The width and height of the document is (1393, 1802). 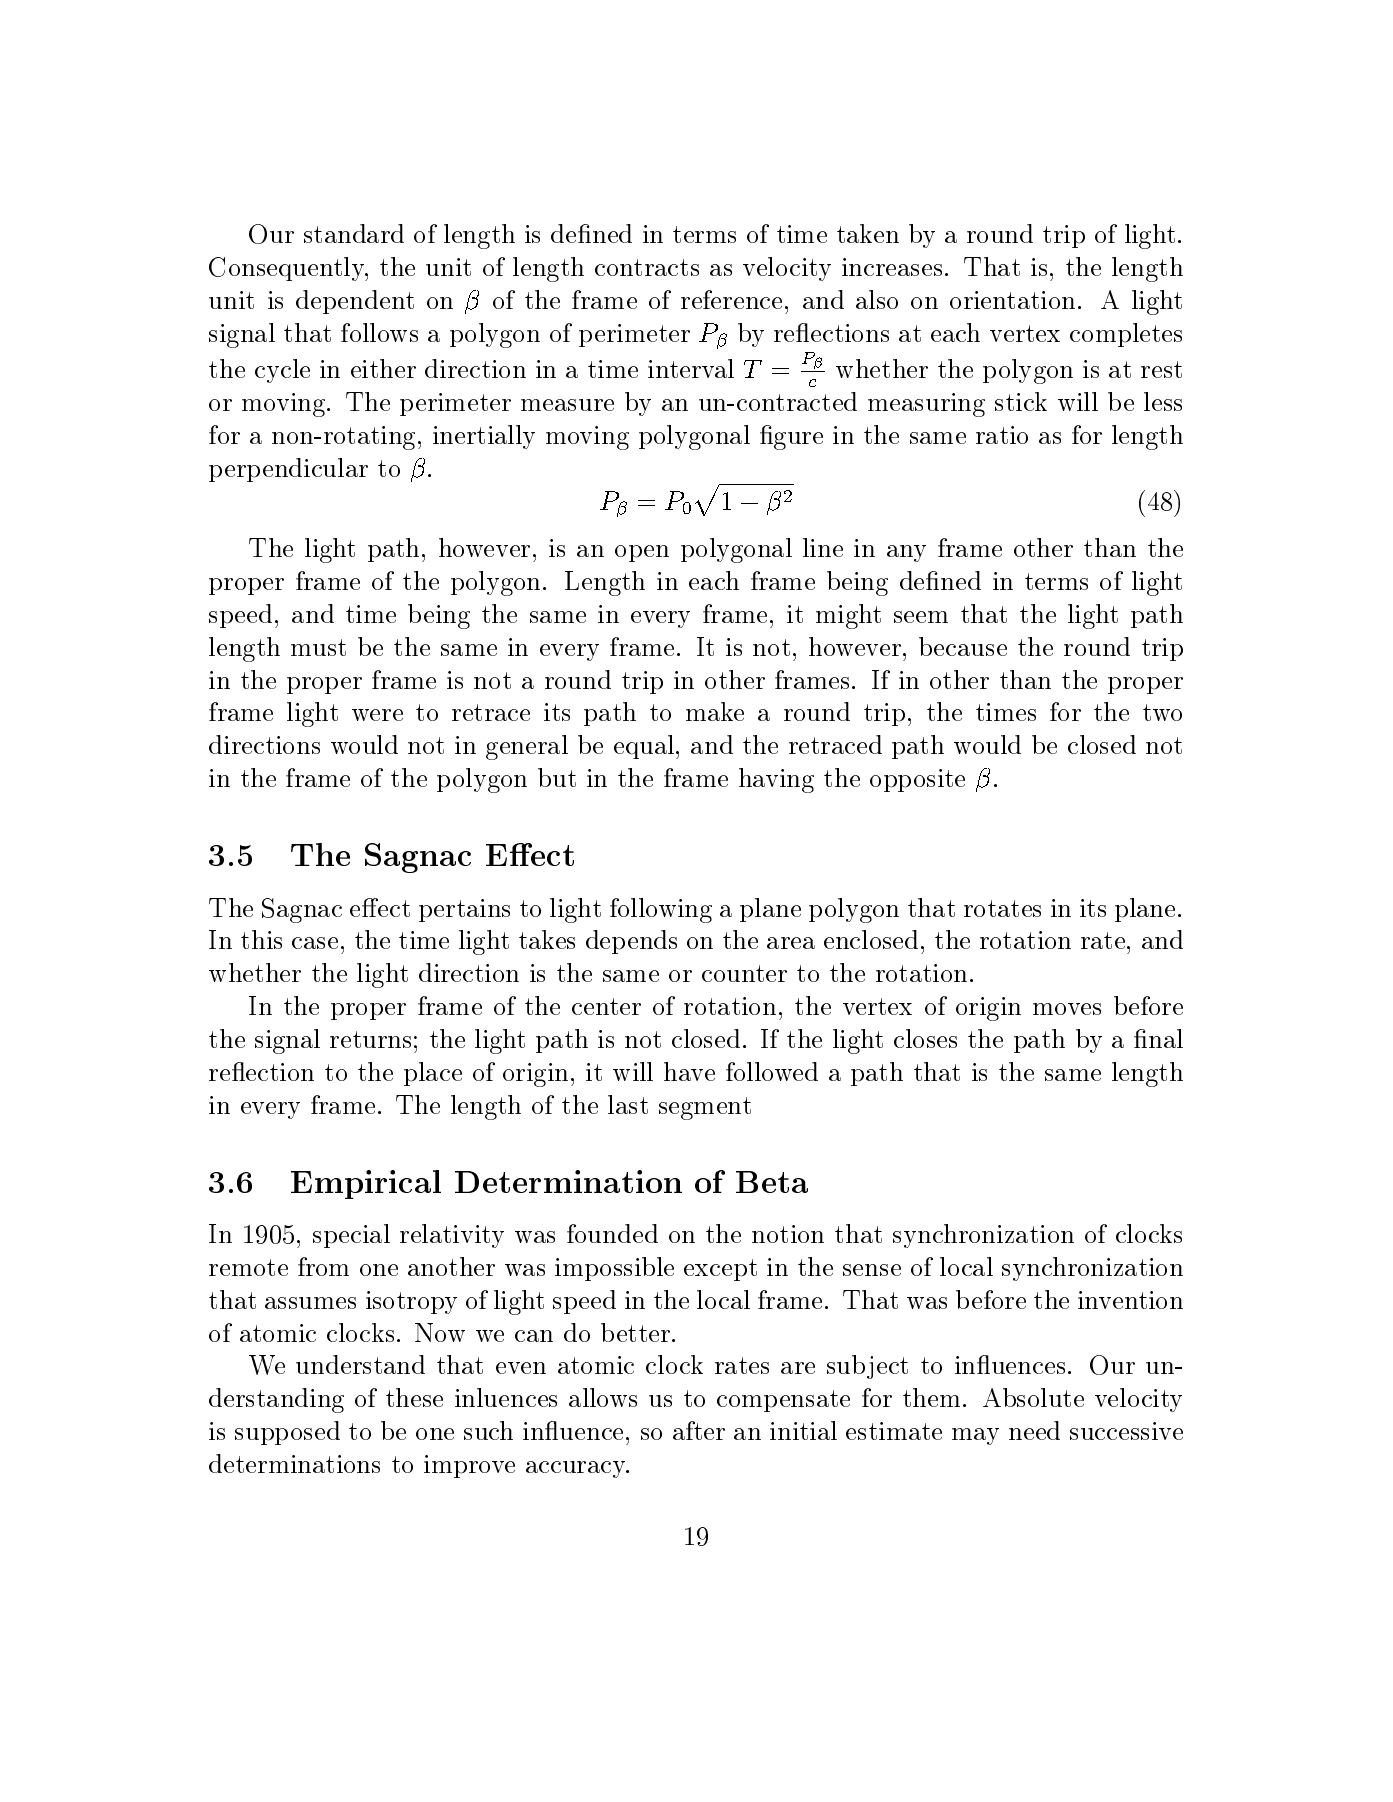 What do you see at coordinates (699, 1430) in the document?
I see `after` at bounding box center [699, 1430].
